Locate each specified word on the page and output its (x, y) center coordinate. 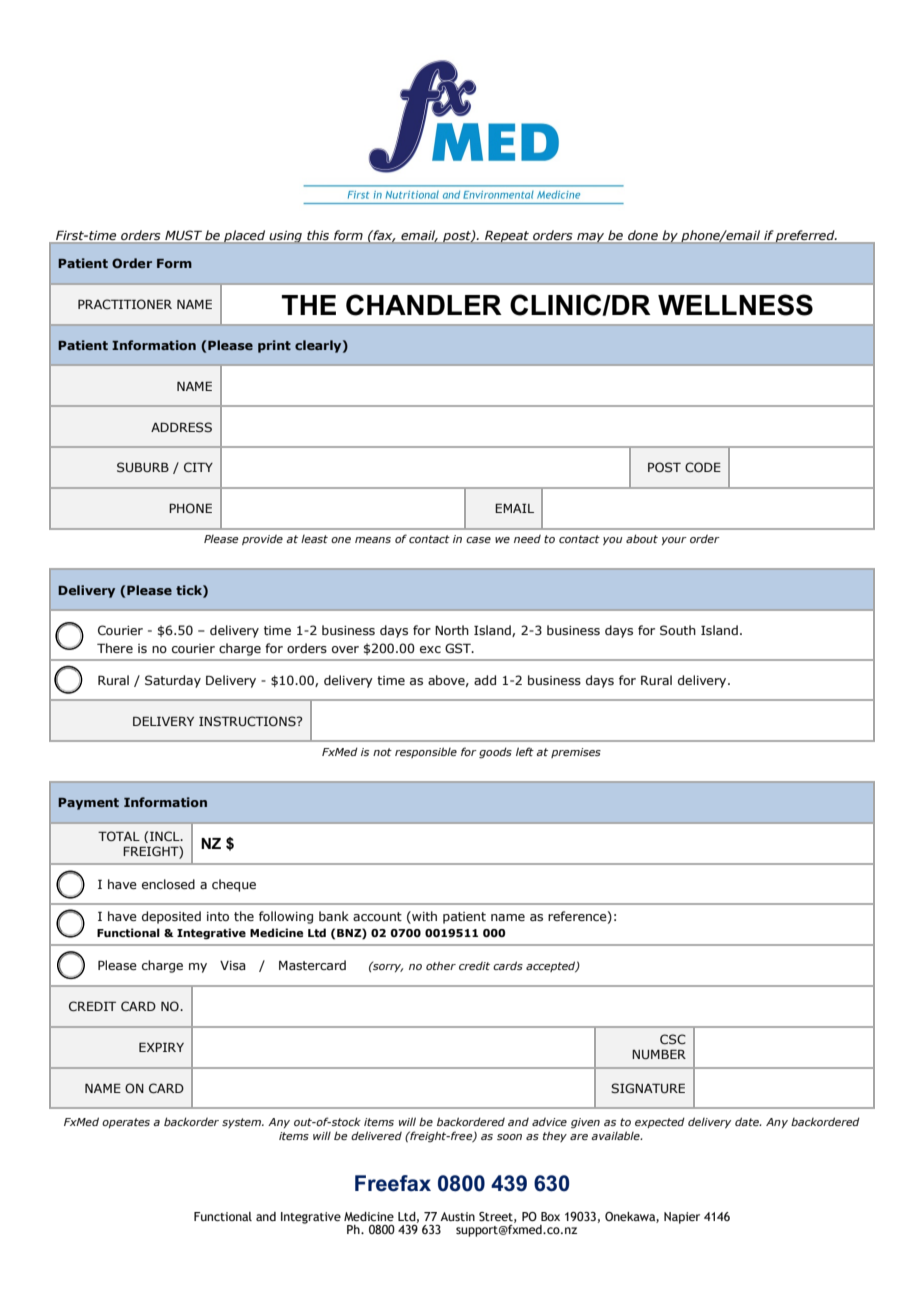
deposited (171, 917)
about (642, 538)
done (643, 236)
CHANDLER (424, 305)
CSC (673, 1039)
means (373, 540)
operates (126, 1123)
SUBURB (143, 467)
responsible (426, 752)
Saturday (173, 681)
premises (576, 753)
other (441, 965)
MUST (183, 236)
